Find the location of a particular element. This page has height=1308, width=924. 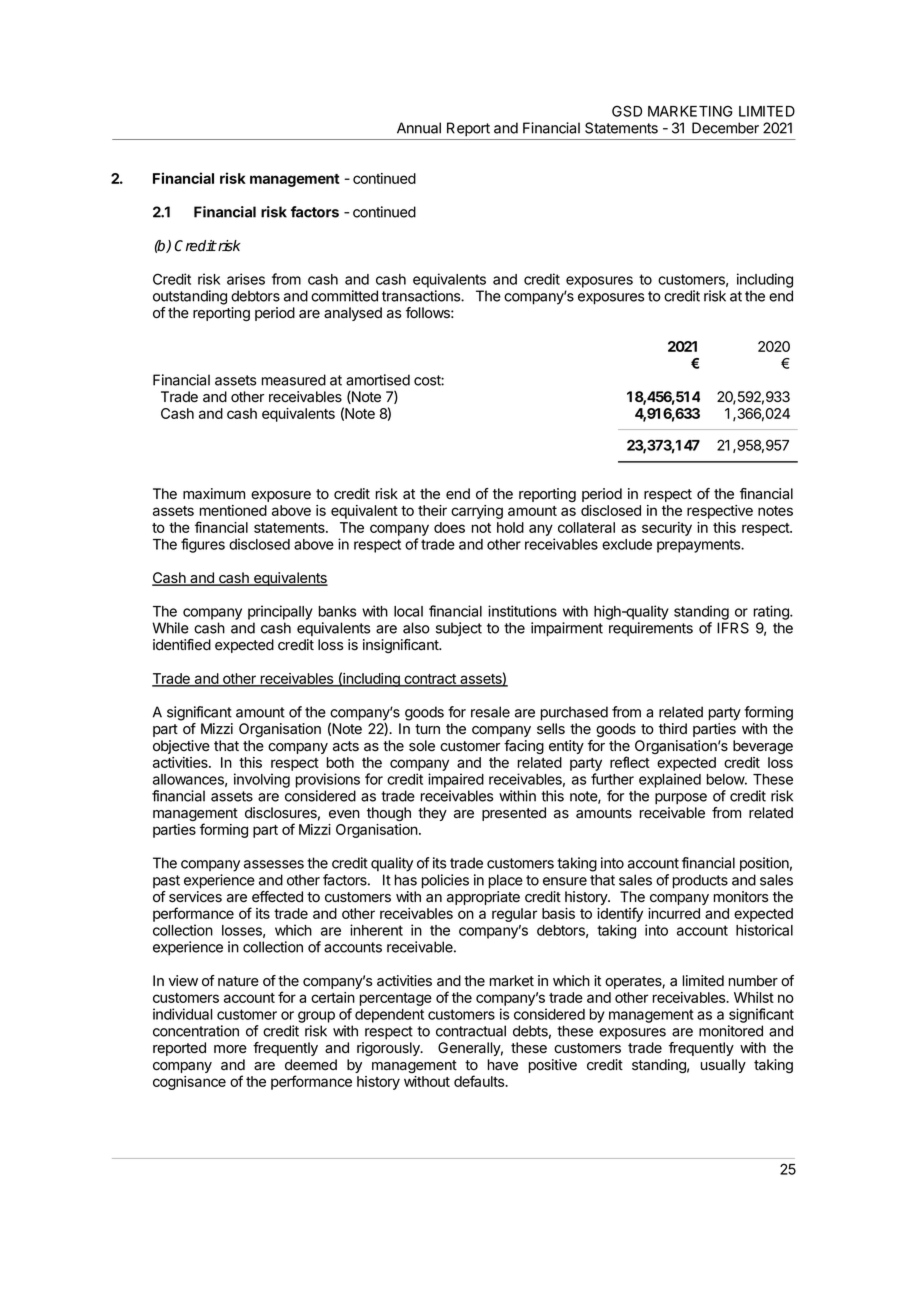

defaults is located at coordinates (480, 1081).
